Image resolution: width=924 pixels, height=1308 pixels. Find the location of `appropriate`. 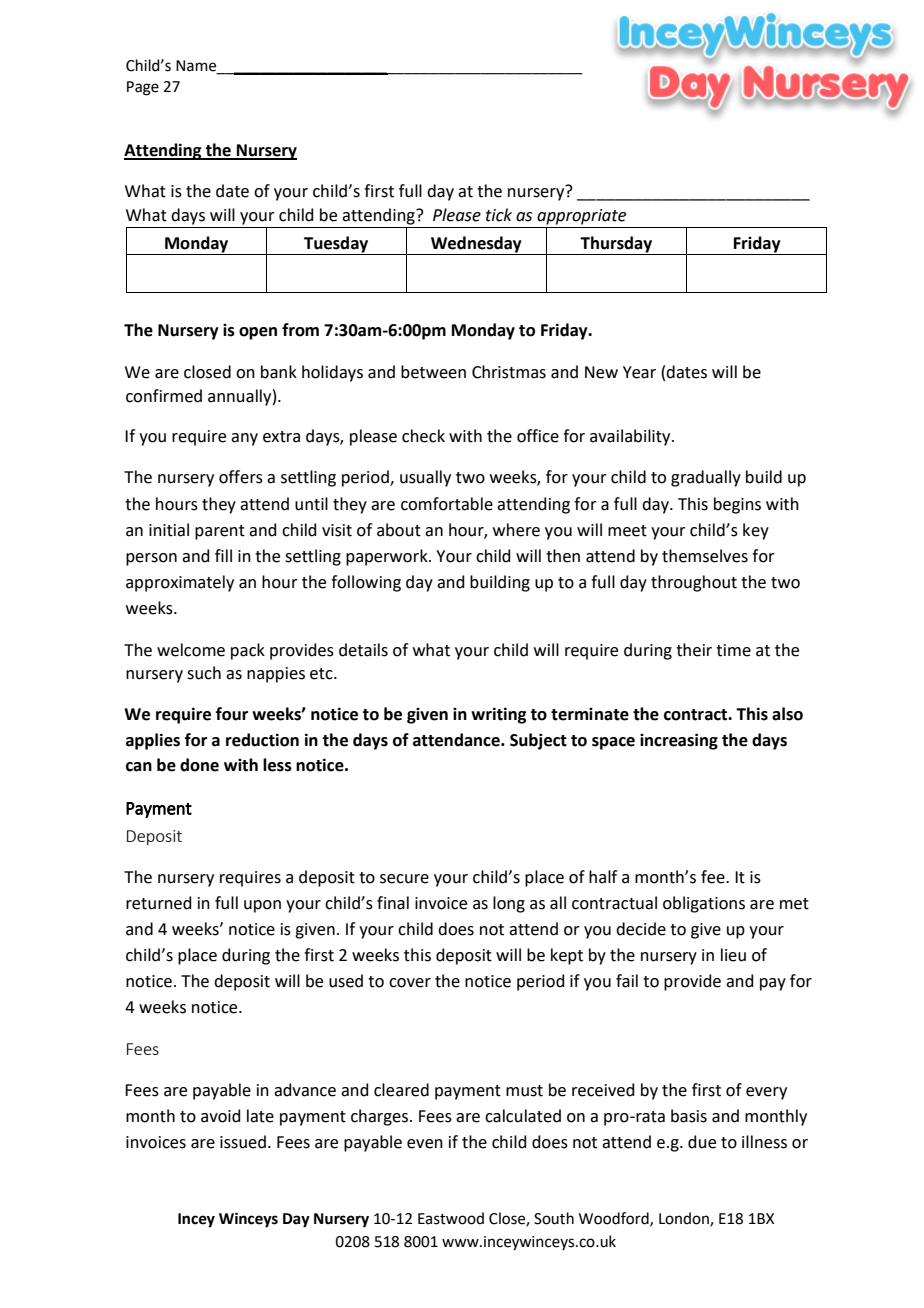

appropriate is located at coordinates (581, 217).
